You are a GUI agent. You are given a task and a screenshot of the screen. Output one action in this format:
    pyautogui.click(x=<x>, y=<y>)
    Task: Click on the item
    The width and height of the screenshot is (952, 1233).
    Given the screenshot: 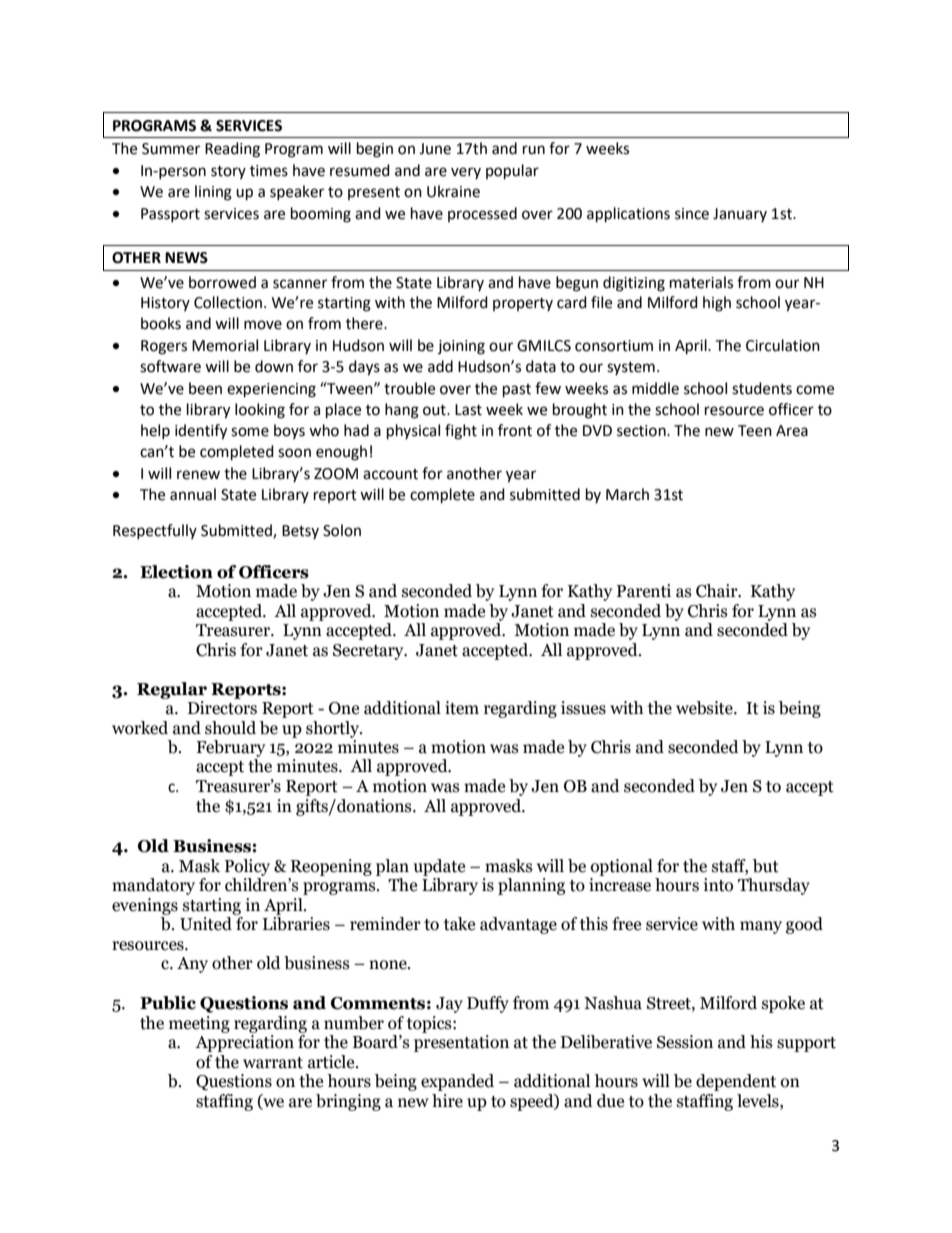 What is the action you would take?
    pyautogui.click(x=462, y=708)
